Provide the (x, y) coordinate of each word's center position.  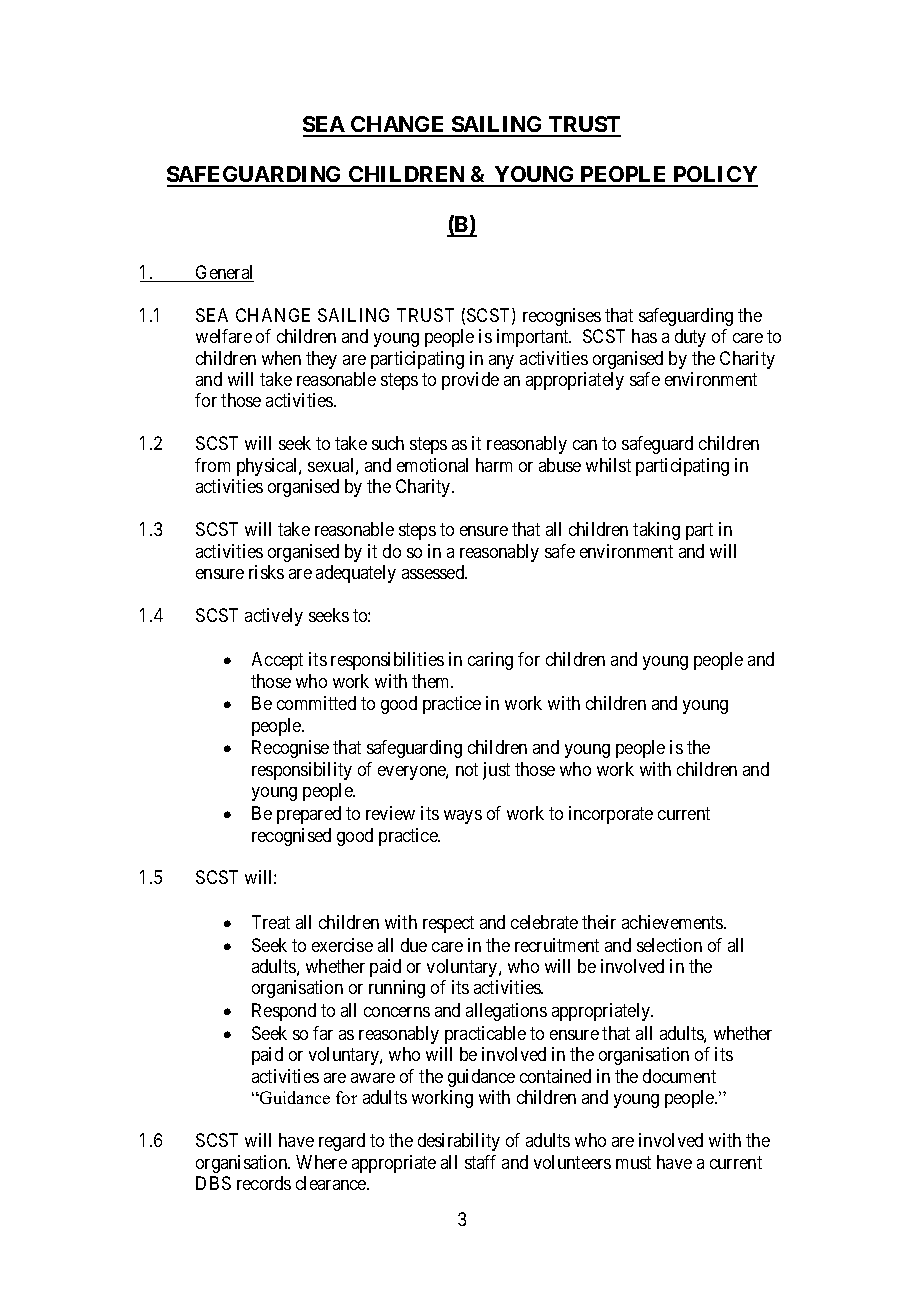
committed (316, 703)
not (467, 769)
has (644, 336)
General (224, 273)
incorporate (611, 815)
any (501, 362)
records (264, 1183)
